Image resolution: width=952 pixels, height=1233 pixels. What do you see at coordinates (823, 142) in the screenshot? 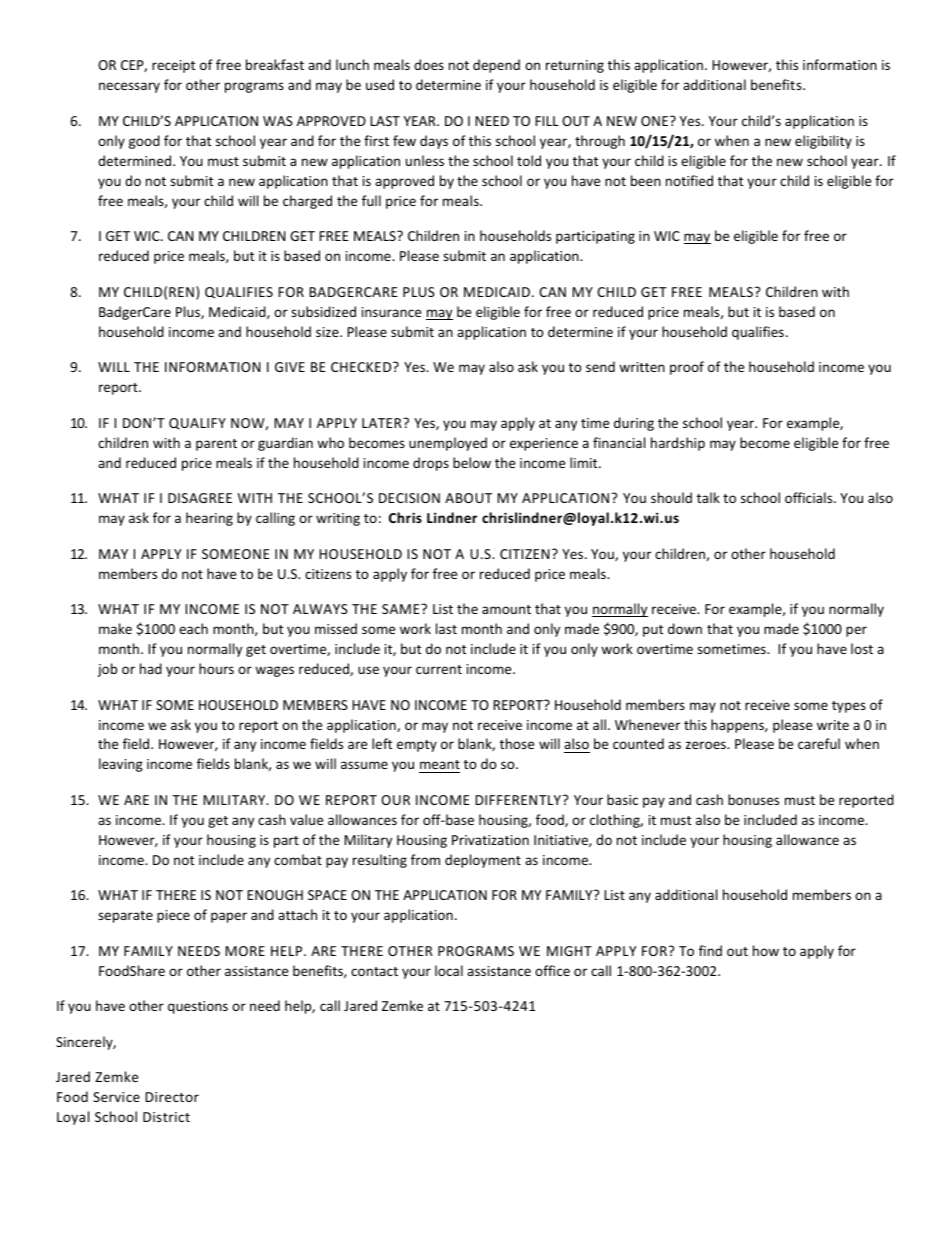
I see `eligibility` at bounding box center [823, 142].
